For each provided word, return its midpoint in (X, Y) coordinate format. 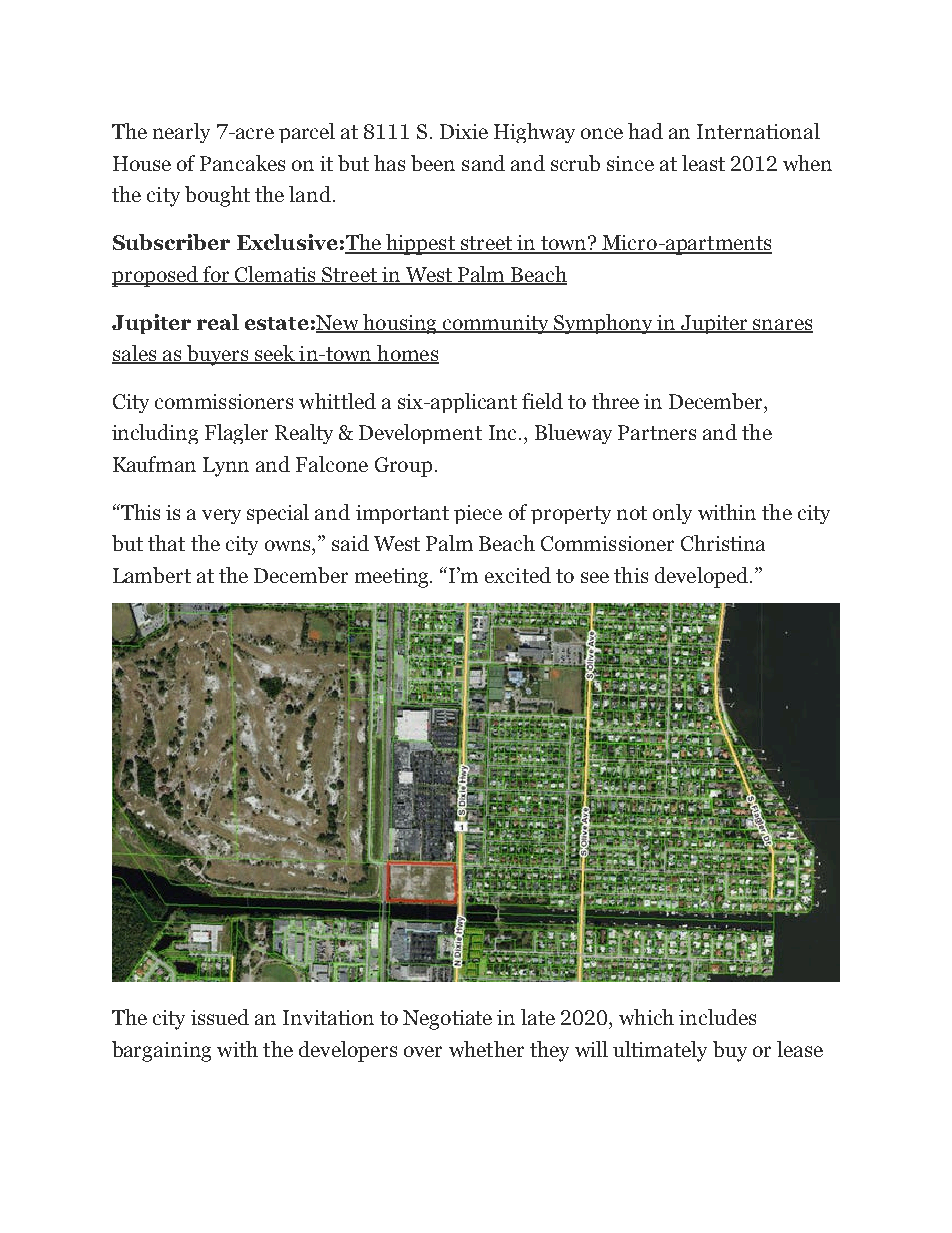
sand (483, 163)
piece (478, 514)
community (495, 324)
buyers (217, 355)
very (221, 516)
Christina (723, 543)
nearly (181, 133)
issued (220, 1017)
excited (518, 575)
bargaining (161, 1051)
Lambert (152, 575)
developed (701, 577)
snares (782, 325)
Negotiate (447, 1020)
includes (717, 1017)
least (703, 163)
